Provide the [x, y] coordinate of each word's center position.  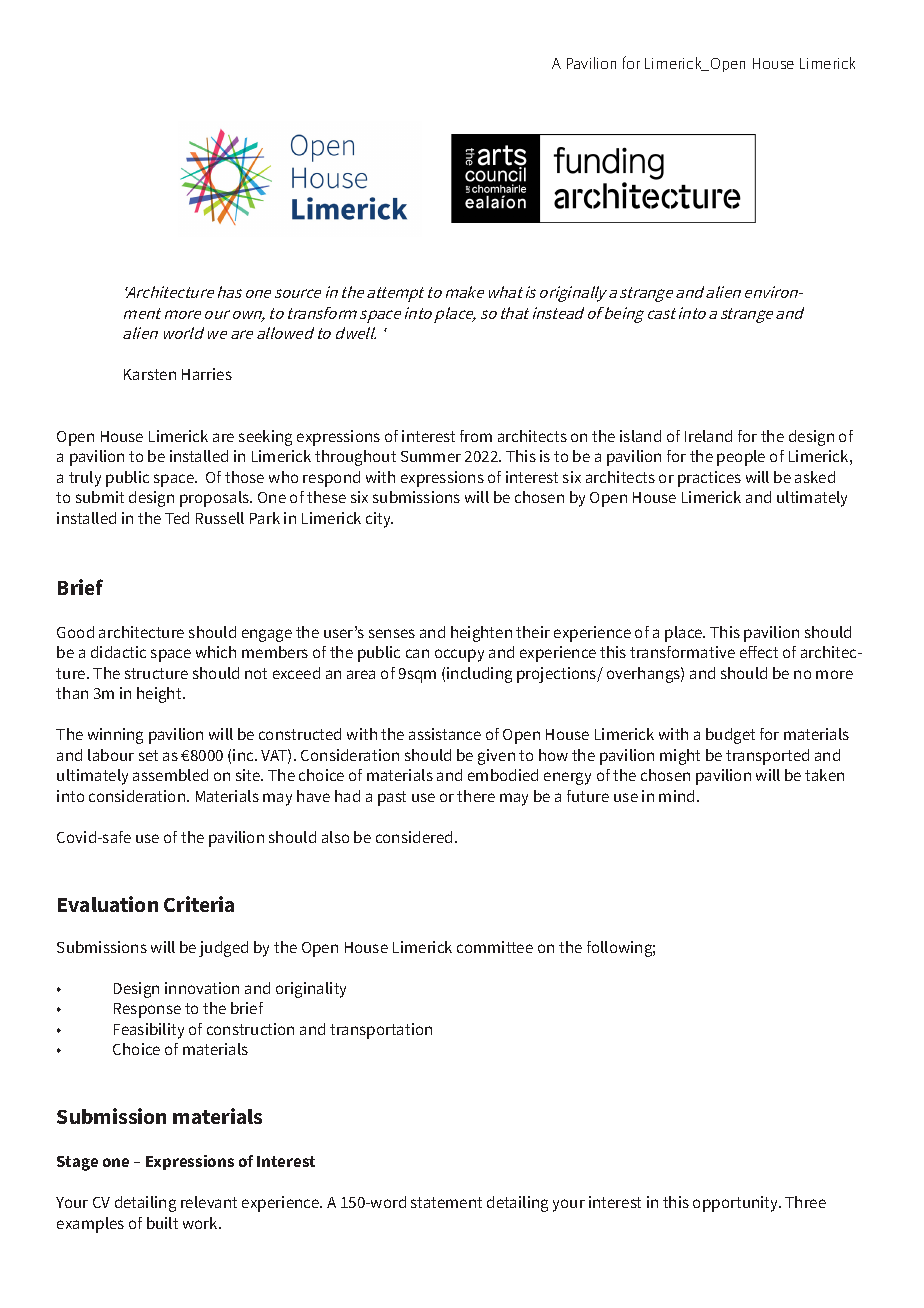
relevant [209, 1202]
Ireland [708, 436]
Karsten [150, 374]
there [476, 796]
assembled [170, 775]
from [476, 436]
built [162, 1223]
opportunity [737, 1204]
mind [676, 796]
